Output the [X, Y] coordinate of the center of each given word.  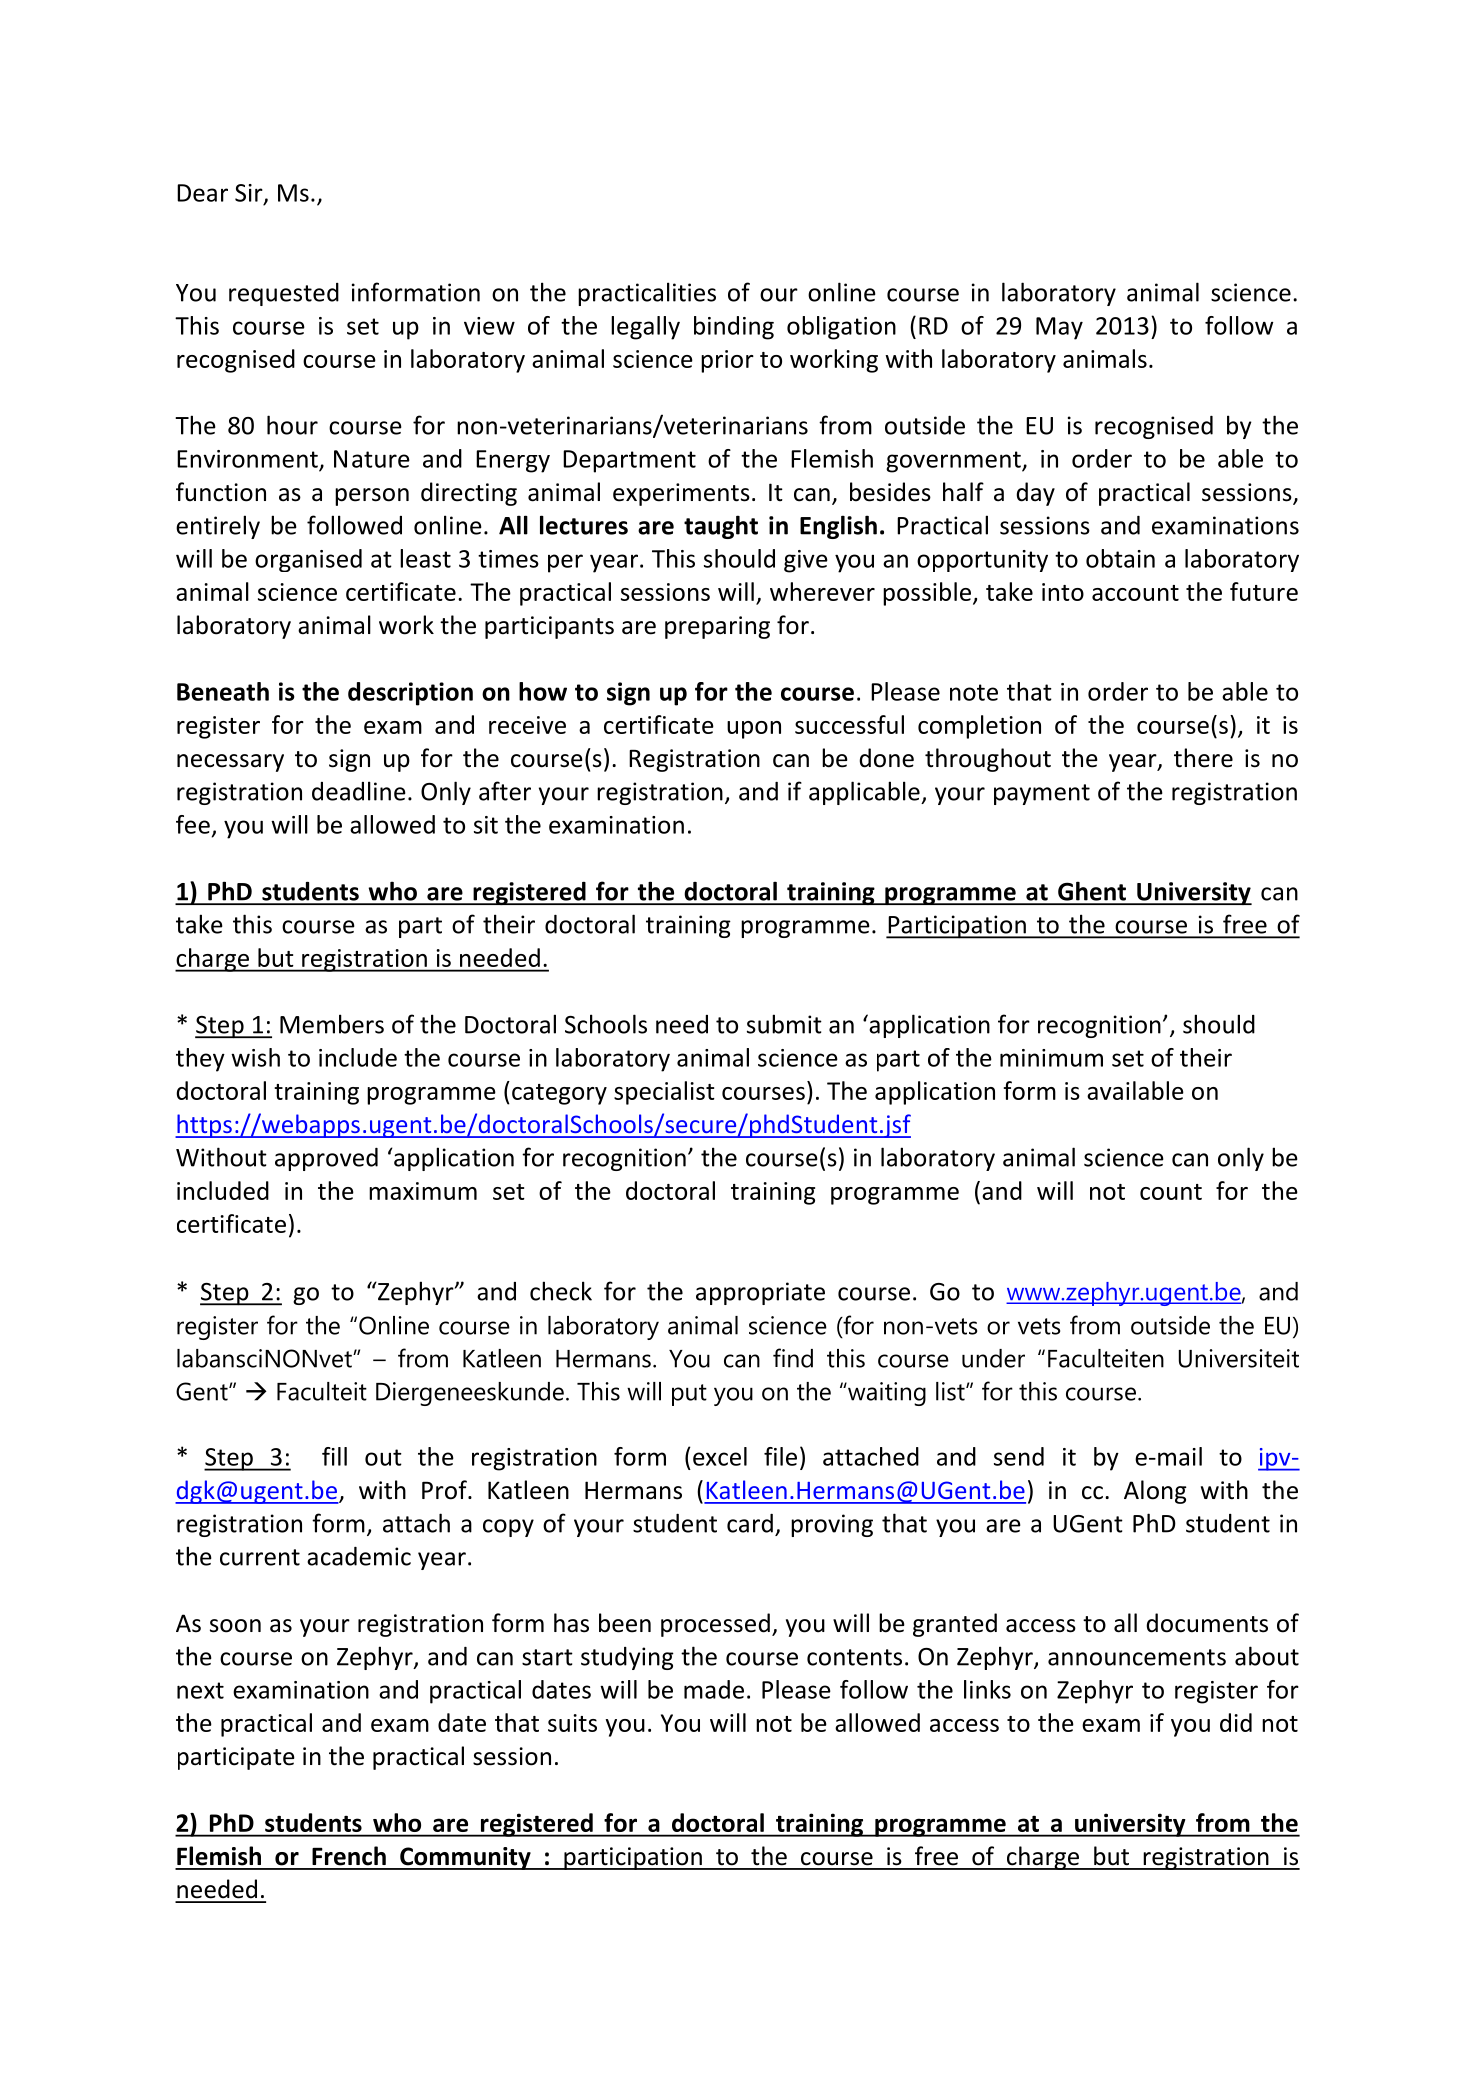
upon [754, 730]
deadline [359, 791]
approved [326, 1159]
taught [721, 527]
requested [284, 294]
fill [334, 1456]
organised [308, 560]
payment [1042, 794]
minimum [1051, 1058]
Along [1155, 1492]
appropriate [760, 1293]
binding [734, 328]
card [750, 1523]
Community [465, 1858]
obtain [1120, 558]
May [1059, 328]
